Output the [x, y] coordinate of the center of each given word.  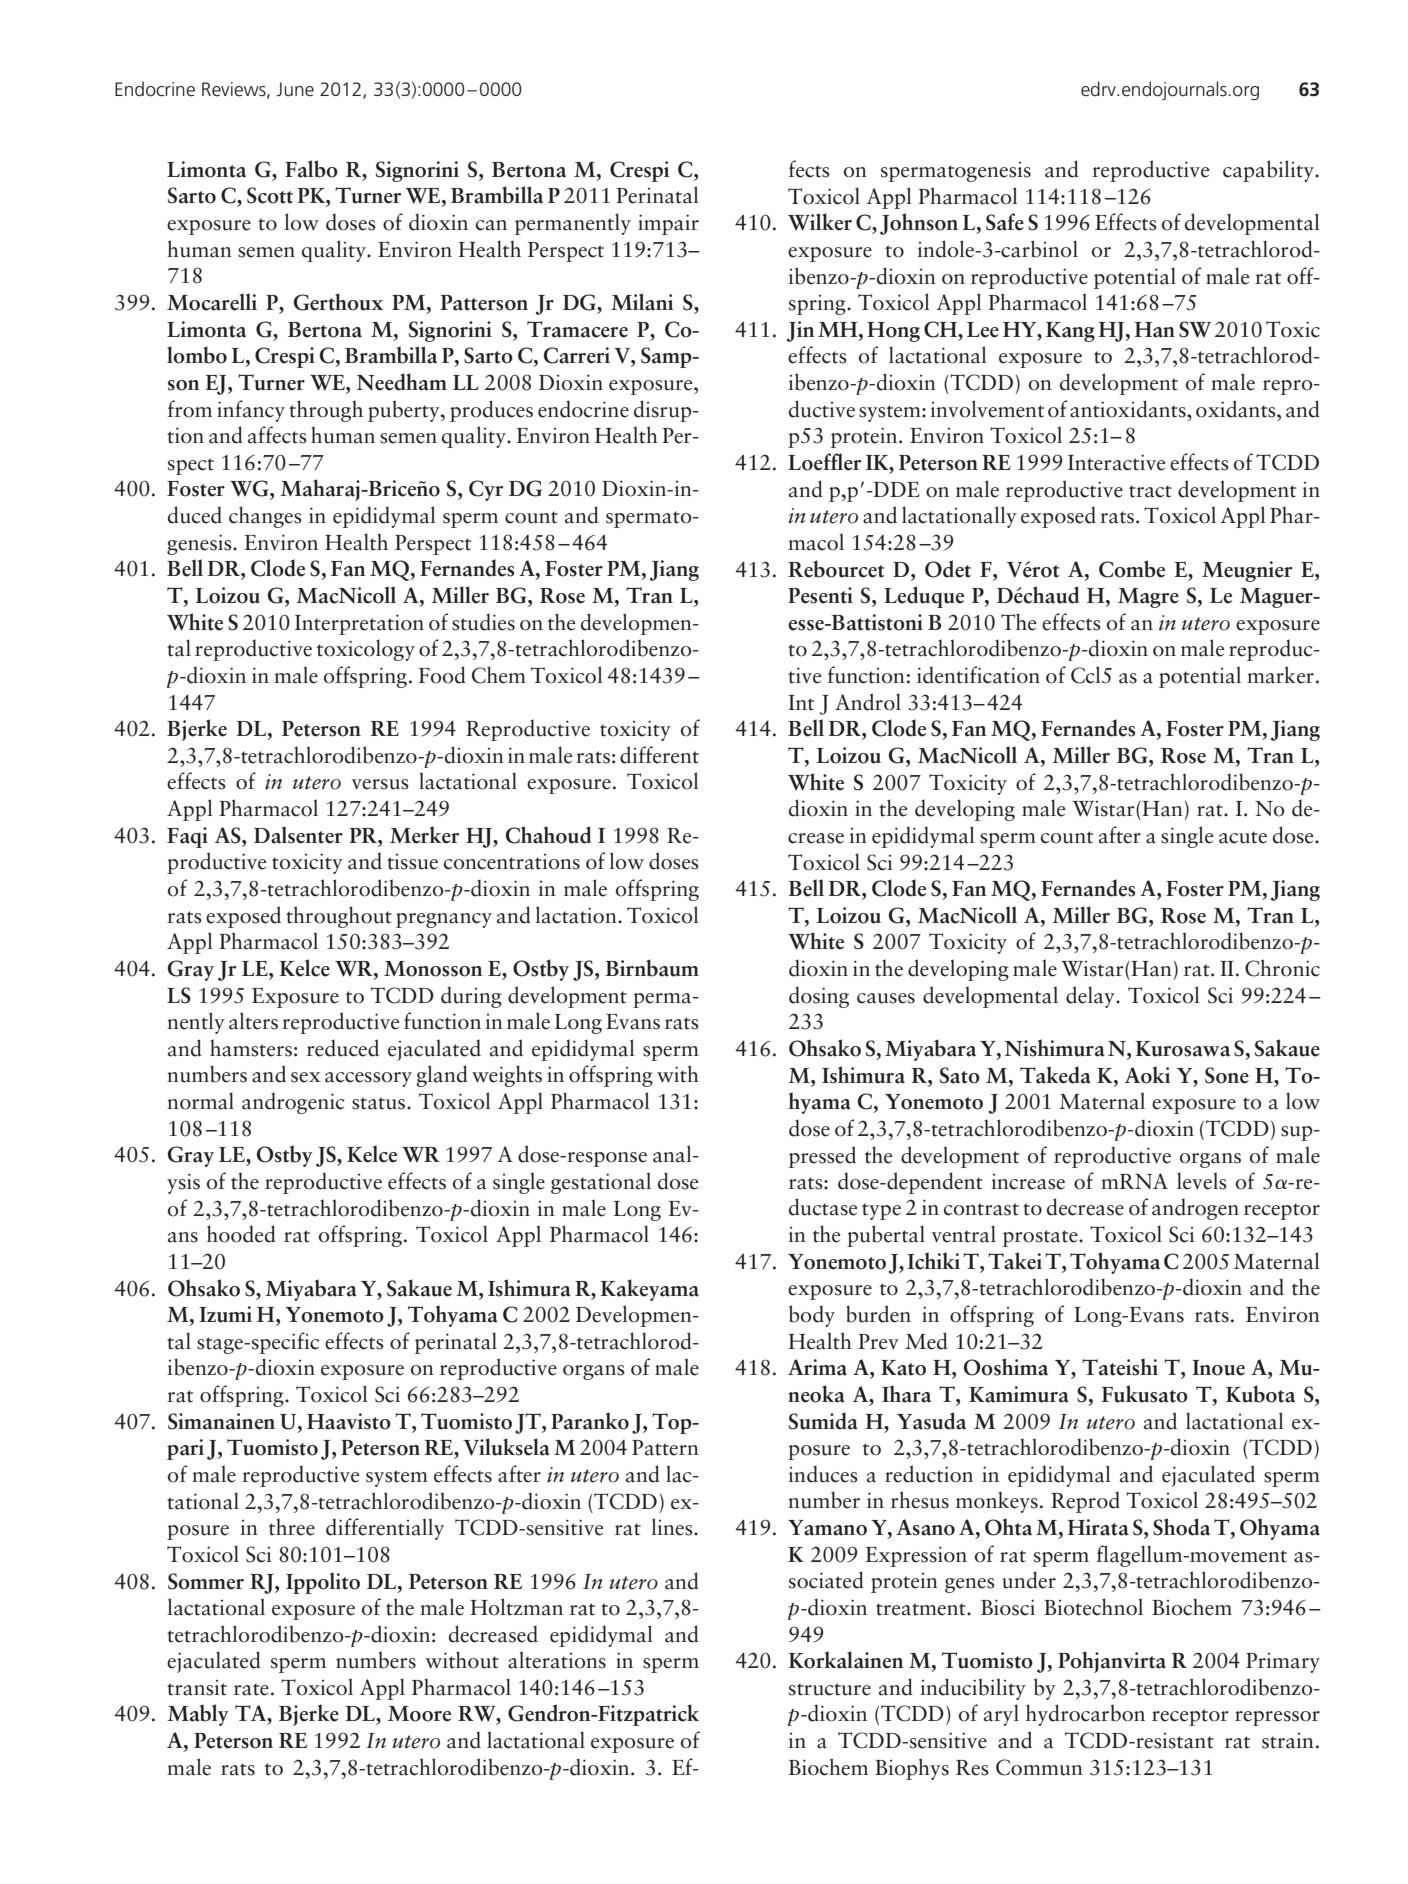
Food [442, 675]
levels [1202, 1181]
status [380, 1103]
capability [1269, 171]
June [295, 89]
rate [251, 1689]
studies [483, 622]
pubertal [886, 1236]
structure [830, 1689]
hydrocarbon [1085, 1715]
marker [1280, 675]
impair [668, 224]
